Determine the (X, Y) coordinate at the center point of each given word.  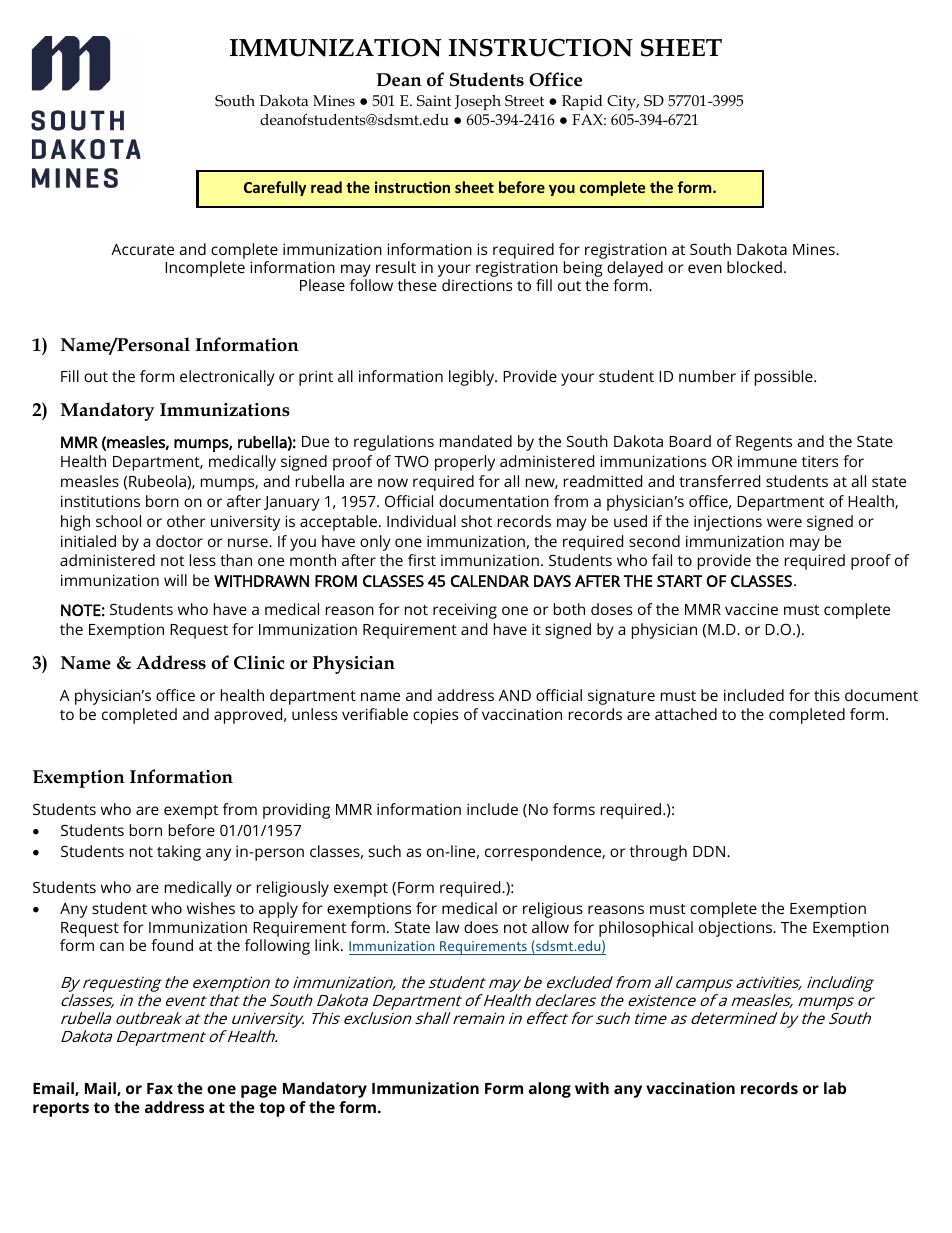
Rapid (582, 102)
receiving (465, 611)
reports (61, 1109)
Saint (434, 100)
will (175, 580)
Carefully (275, 188)
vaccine (751, 609)
